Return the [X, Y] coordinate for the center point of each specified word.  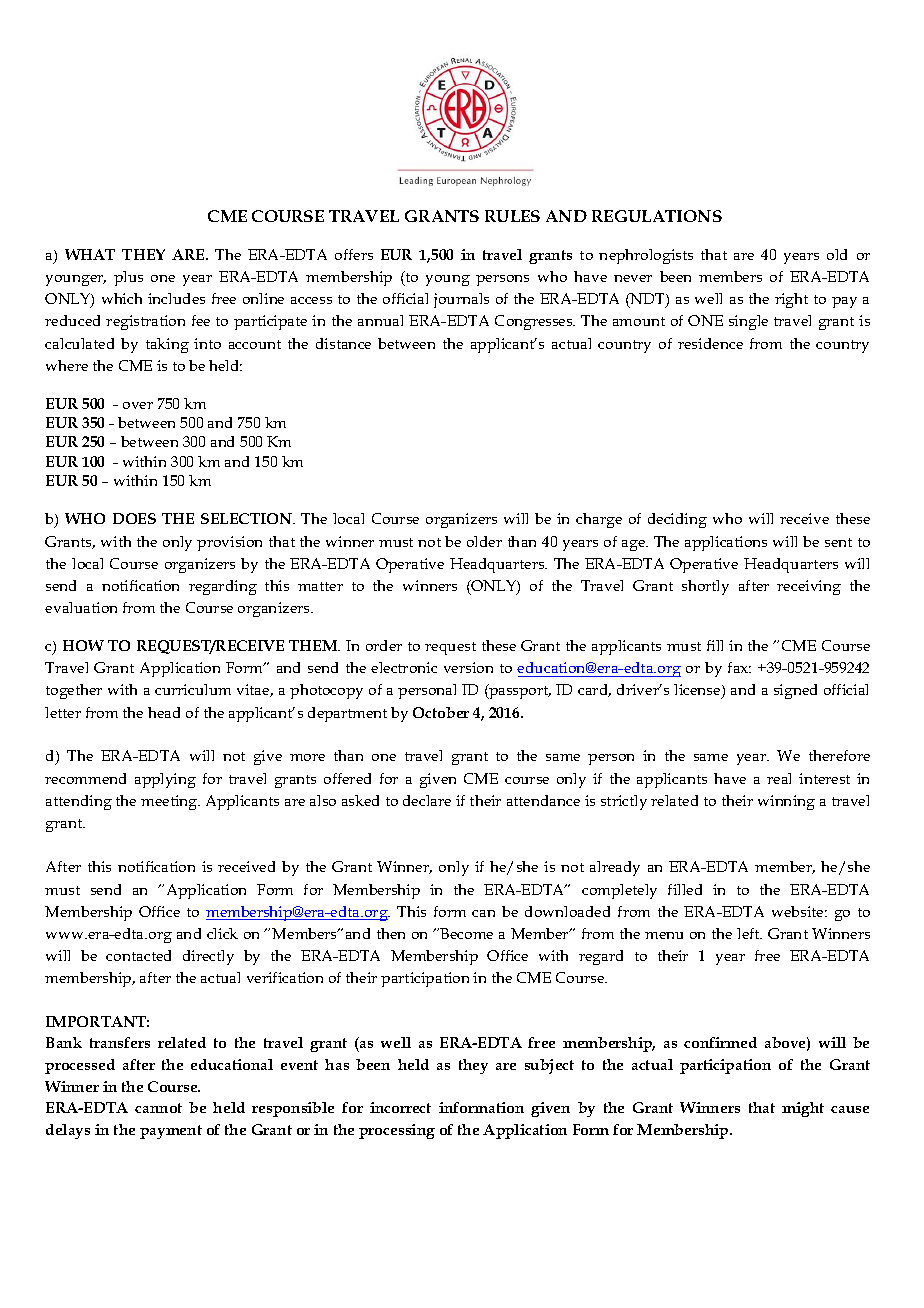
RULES [512, 216]
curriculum [193, 689]
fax [739, 667]
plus [128, 278]
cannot [158, 1108]
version [468, 667]
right [791, 300]
